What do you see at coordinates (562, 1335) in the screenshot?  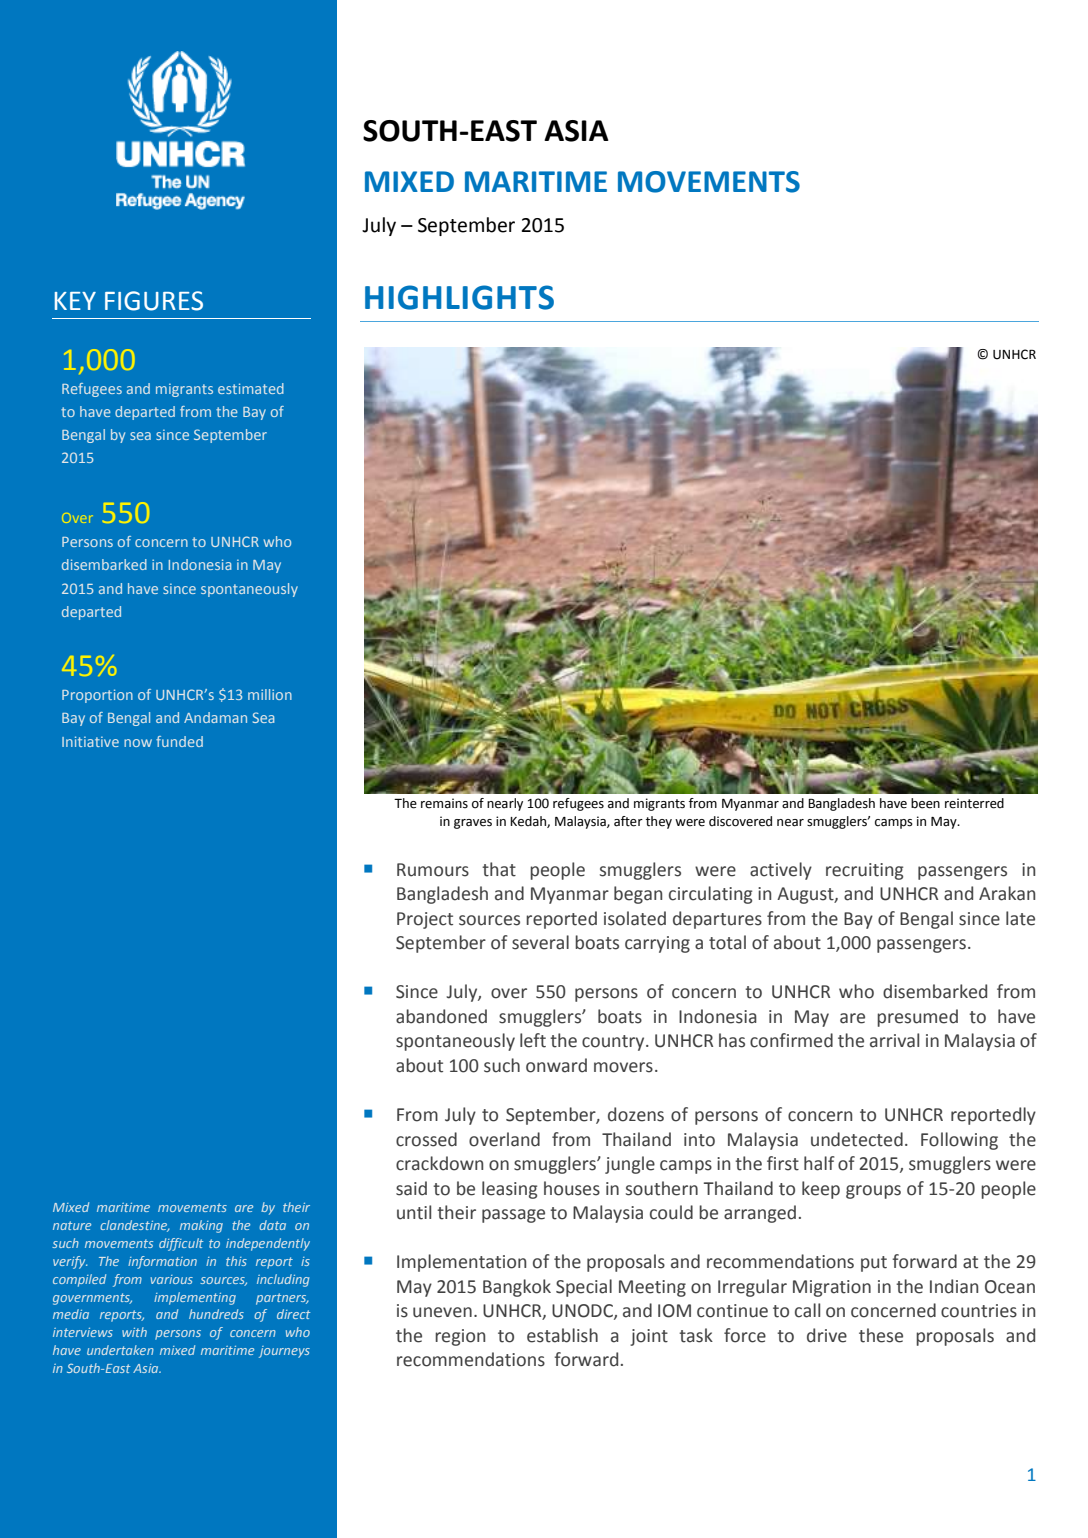 I see `establish` at bounding box center [562, 1335].
